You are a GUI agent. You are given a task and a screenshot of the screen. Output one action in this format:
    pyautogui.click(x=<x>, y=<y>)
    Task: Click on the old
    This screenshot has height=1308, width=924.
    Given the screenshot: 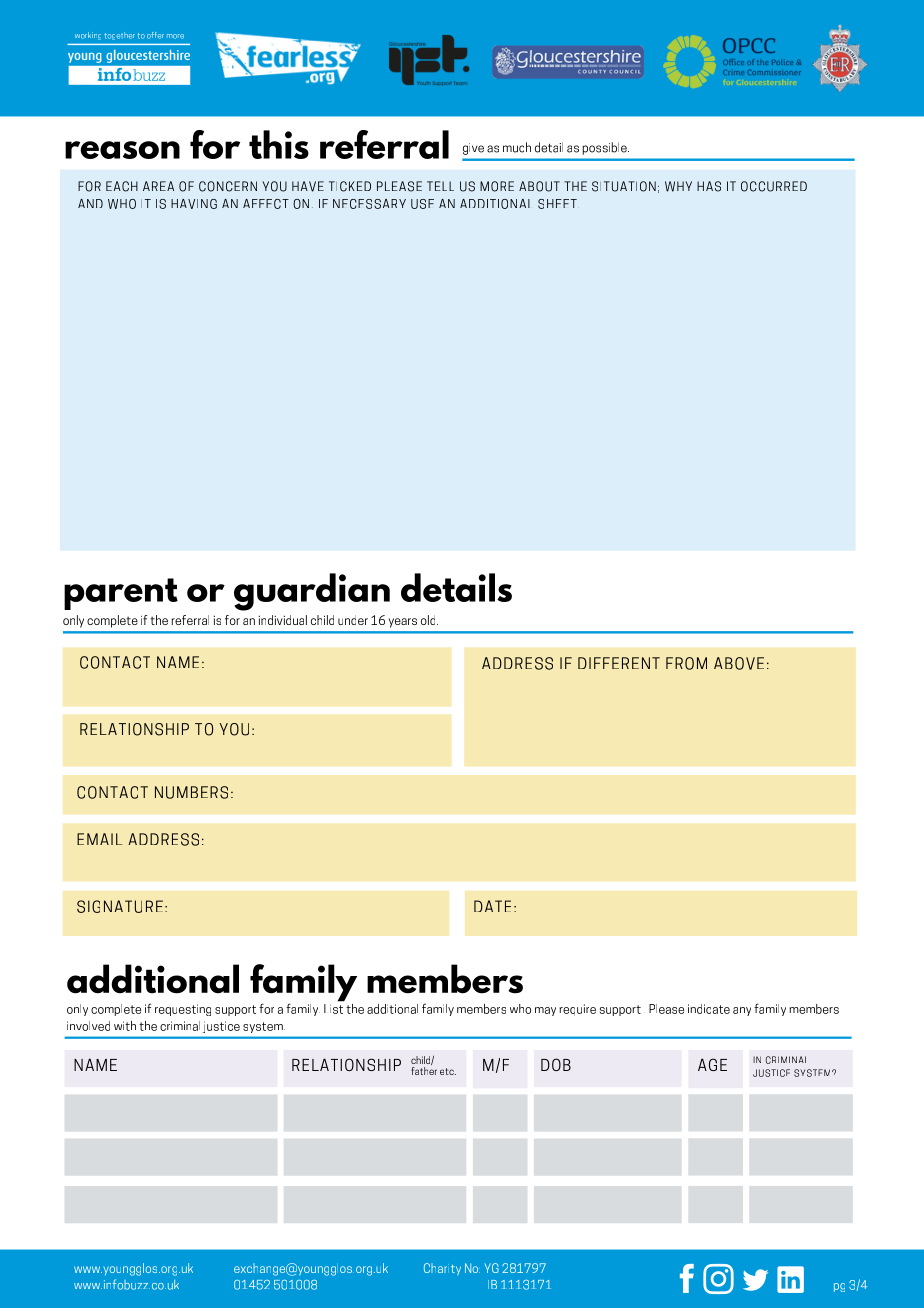 What is the action you would take?
    pyautogui.click(x=429, y=620)
